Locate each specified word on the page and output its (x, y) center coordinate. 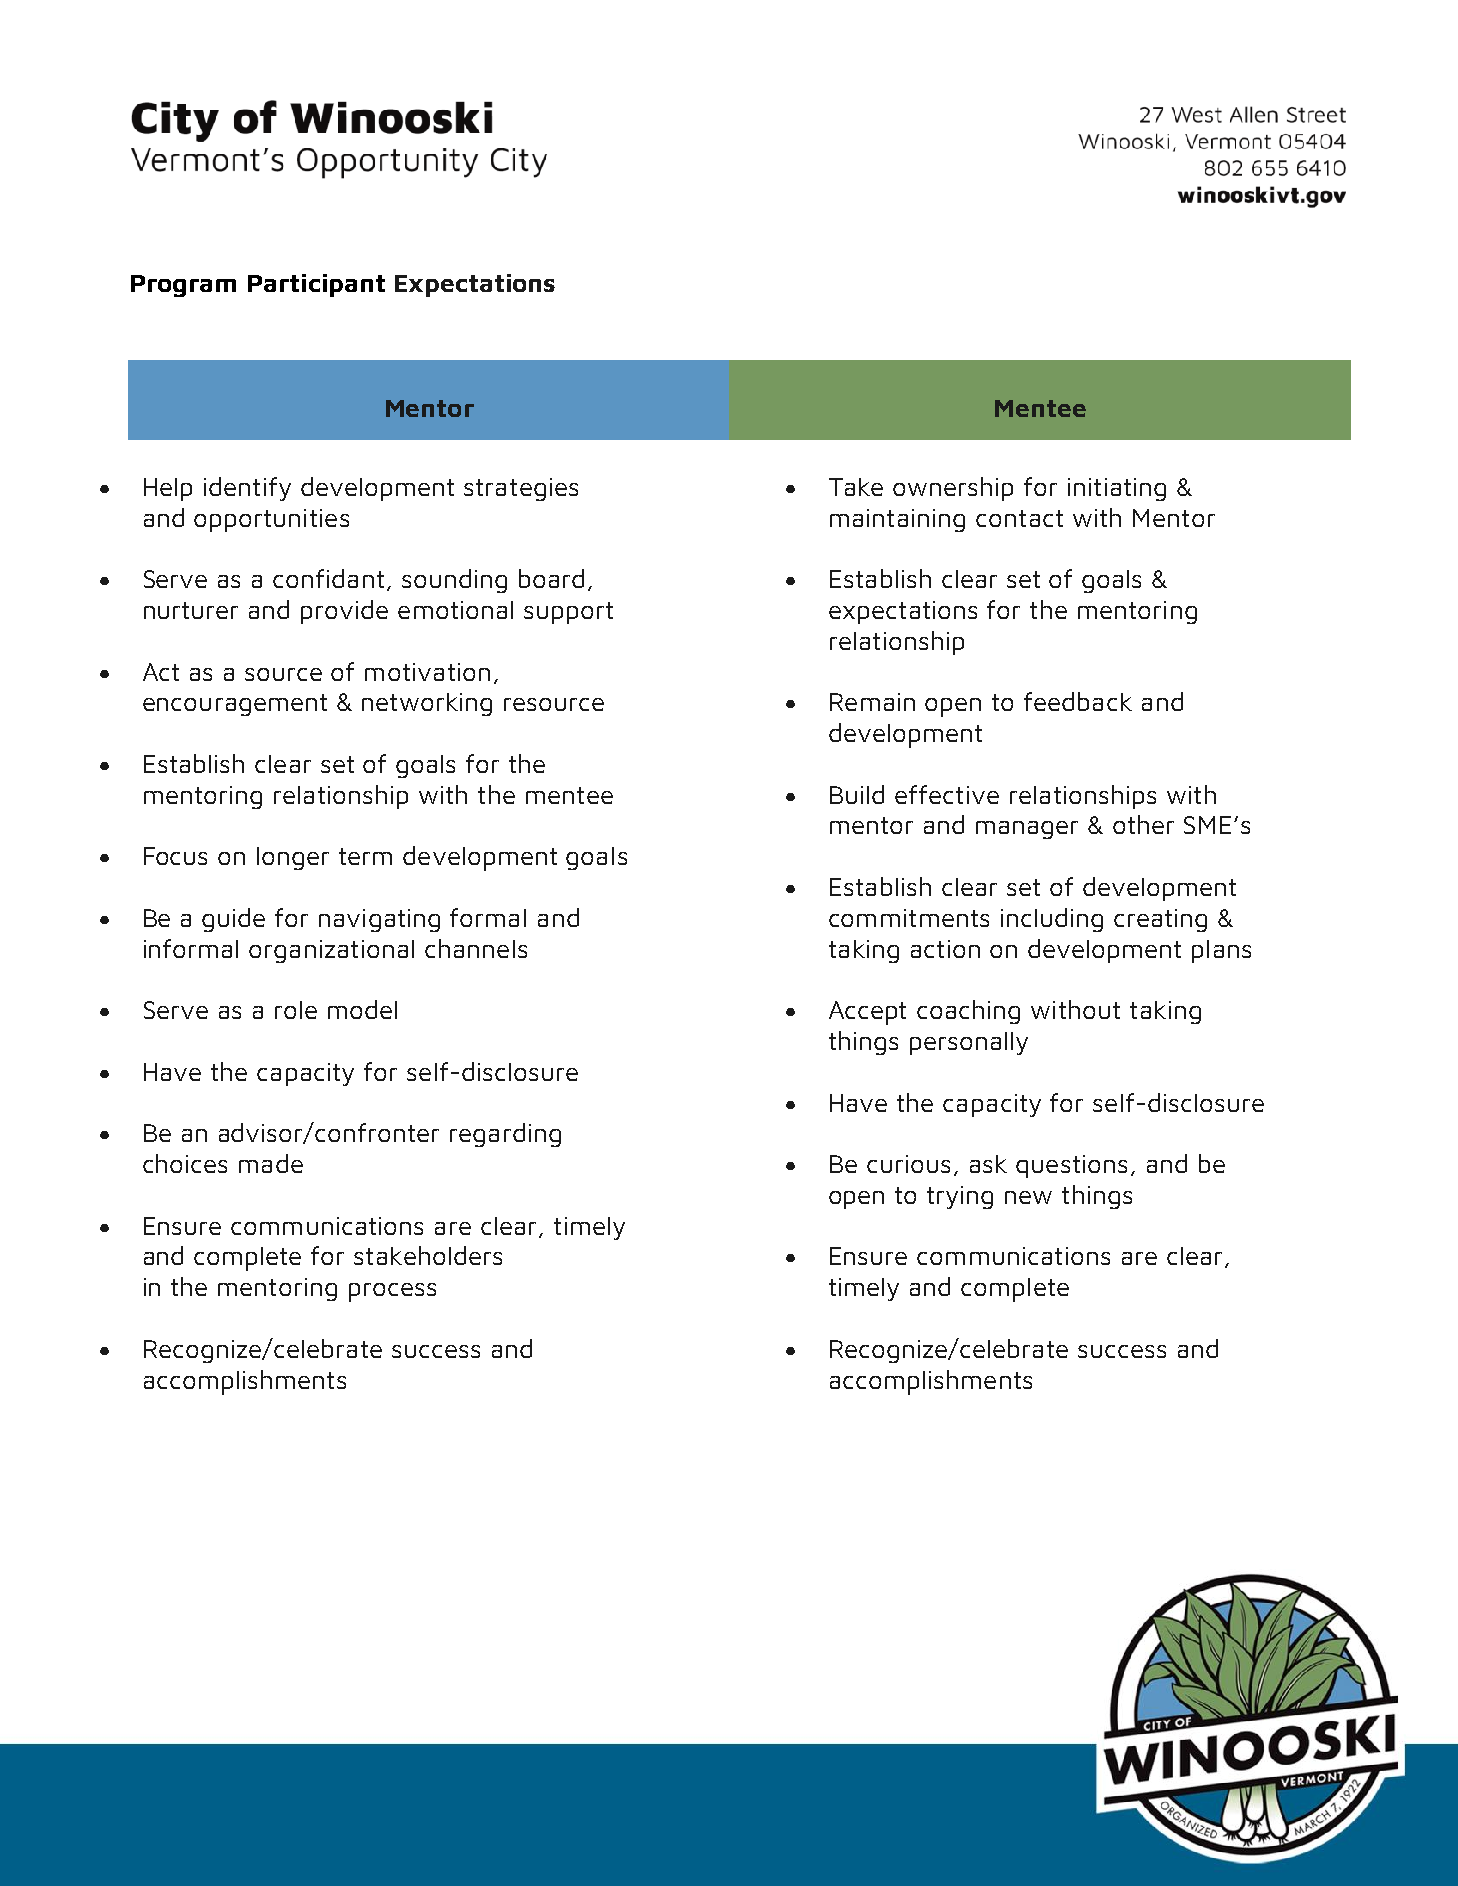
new (1028, 1197)
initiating (1117, 489)
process (392, 1292)
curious (908, 1164)
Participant (316, 285)
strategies (521, 489)
